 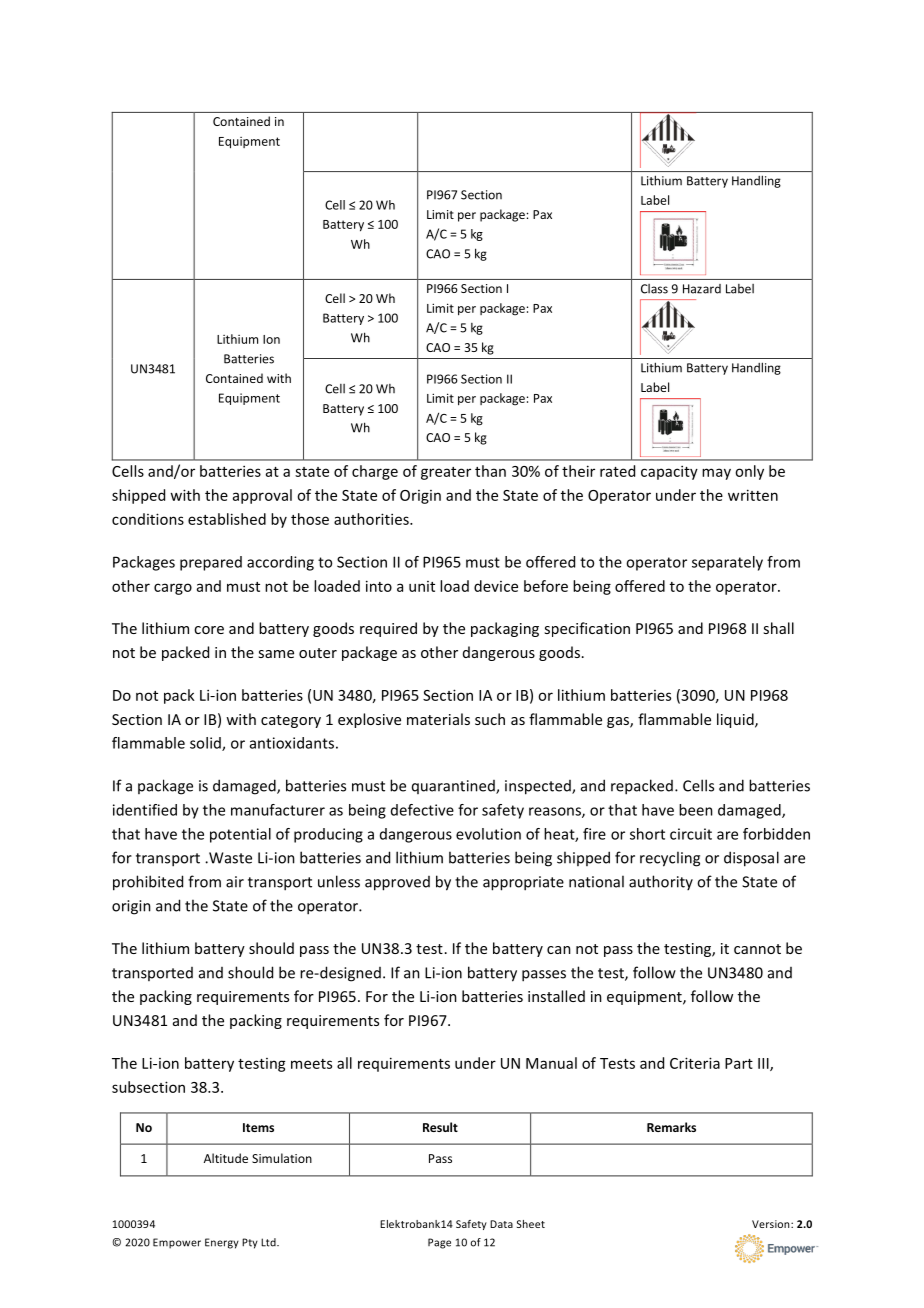 I want to click on cannot, so click(x=757, y=949).
